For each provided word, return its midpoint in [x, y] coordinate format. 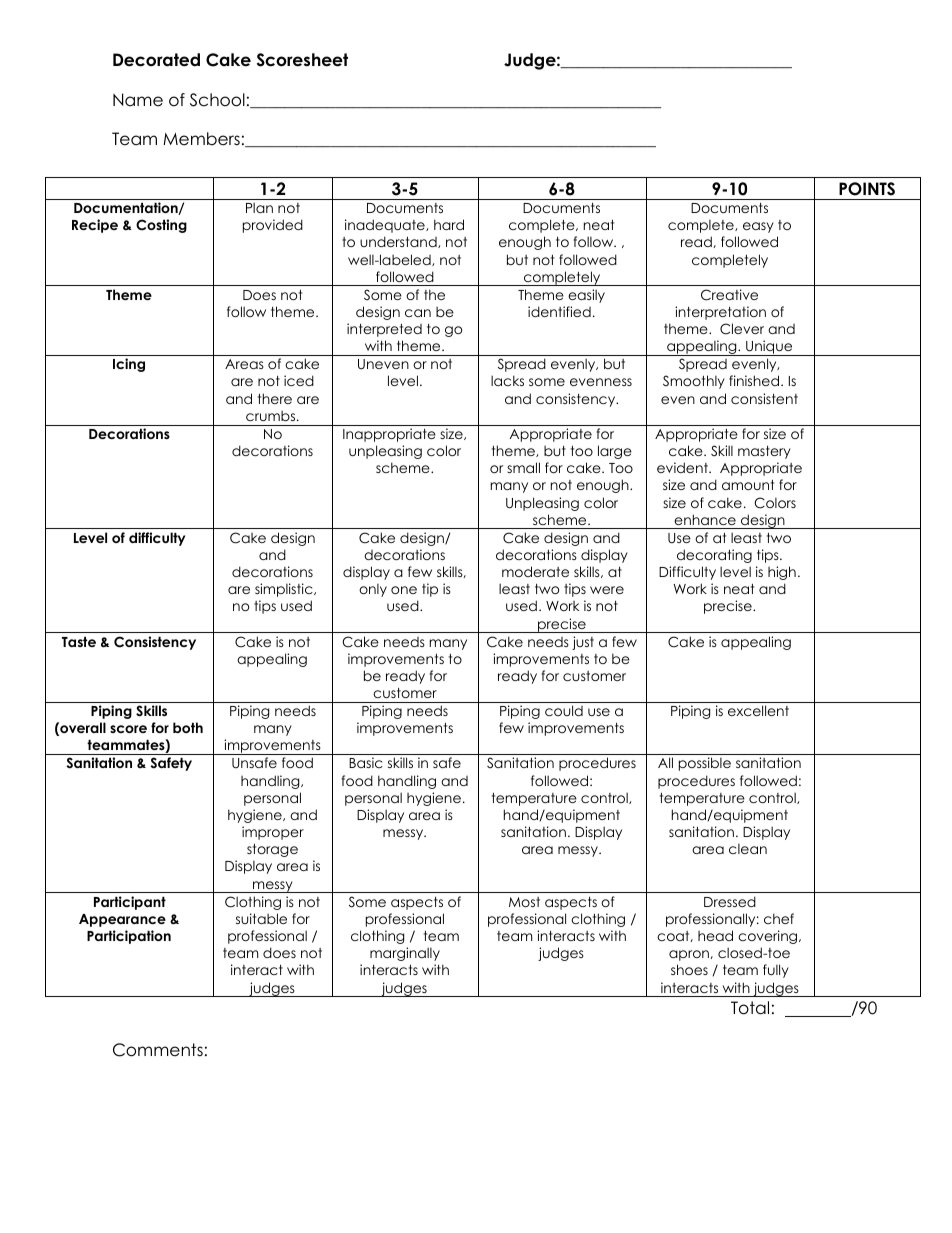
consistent [764, 398]
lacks [507, 380]
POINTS [867, 189]
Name [138, 100]
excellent [758, 710]
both [188, 727]
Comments [158, 1050]
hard [449, 224]
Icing [129, 365]
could [564, 710]
